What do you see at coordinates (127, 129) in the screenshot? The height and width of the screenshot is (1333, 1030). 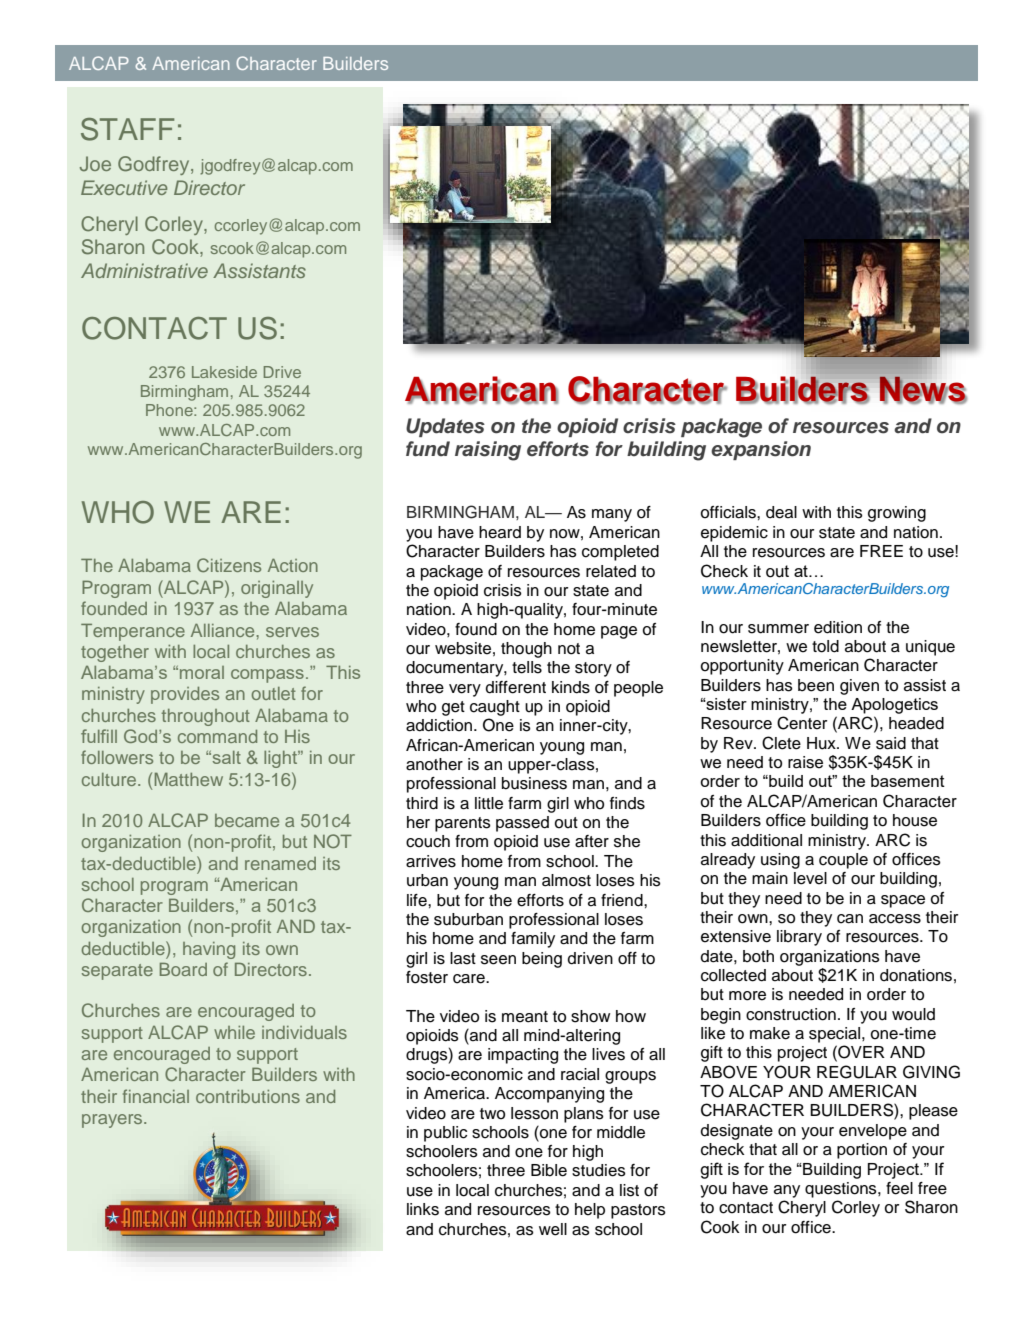 I see `STAFF` at bounding box center [127, 129].
